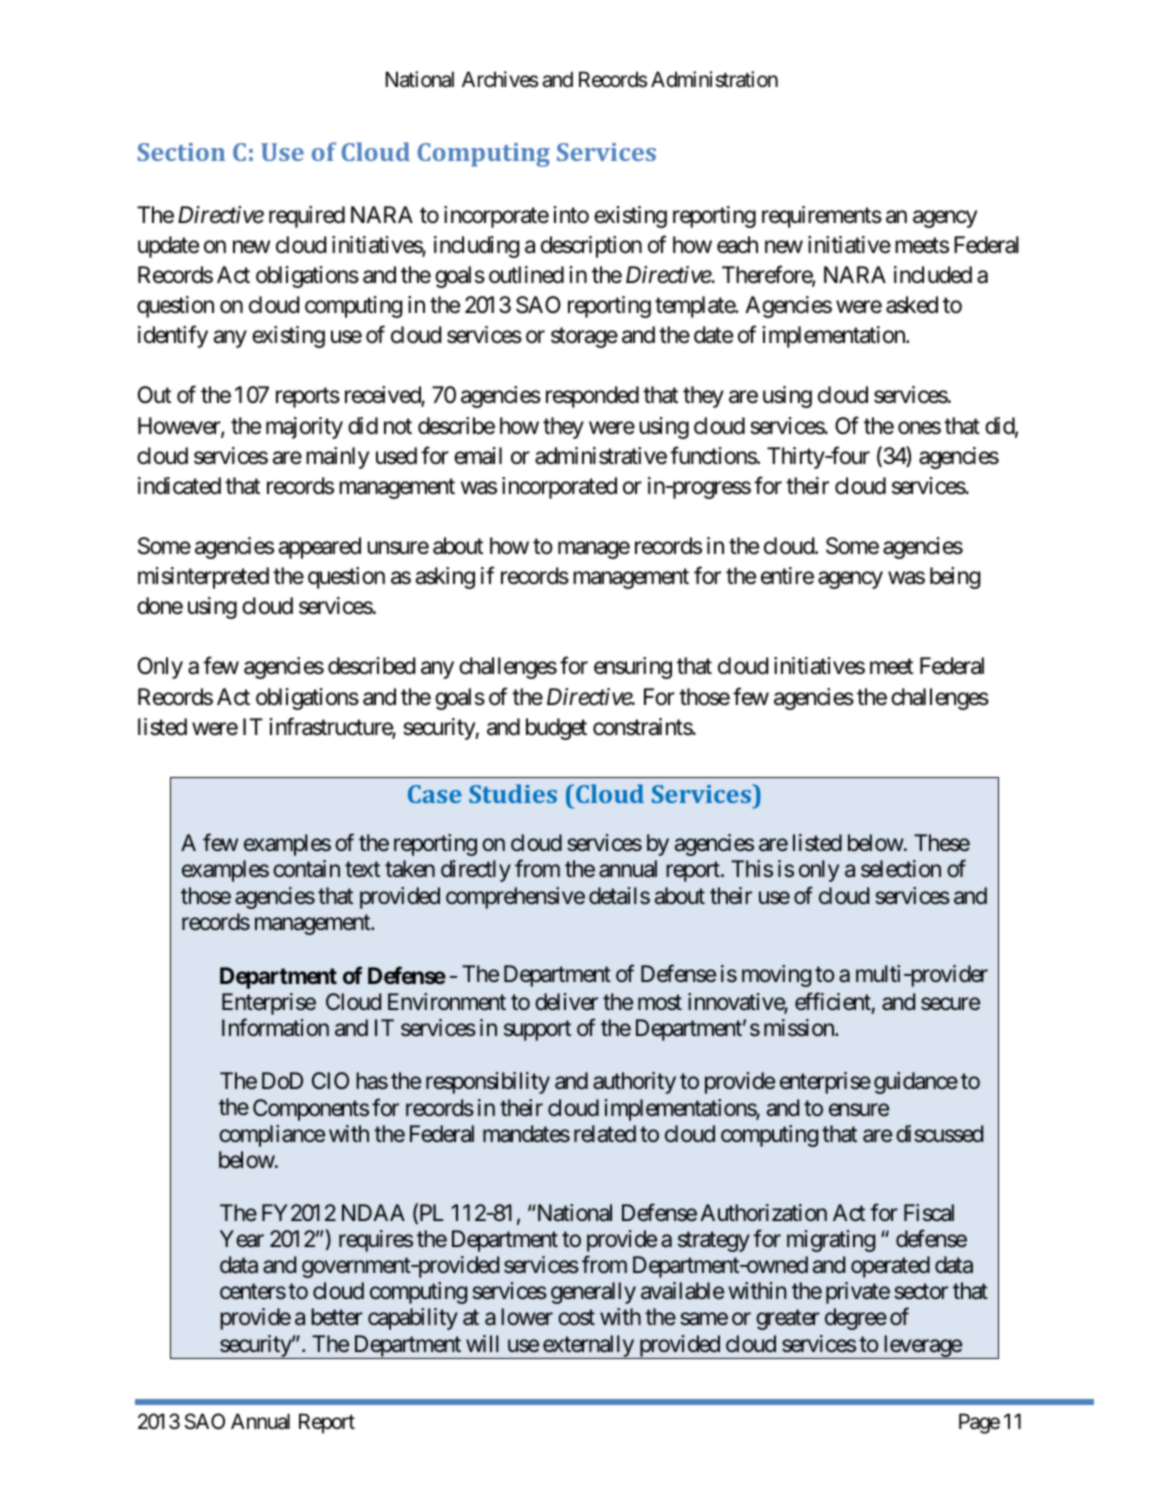 This page has height=1503, width=1161. Describe the element at coordinates (478, 456) in the page. I see `email` at that location.
